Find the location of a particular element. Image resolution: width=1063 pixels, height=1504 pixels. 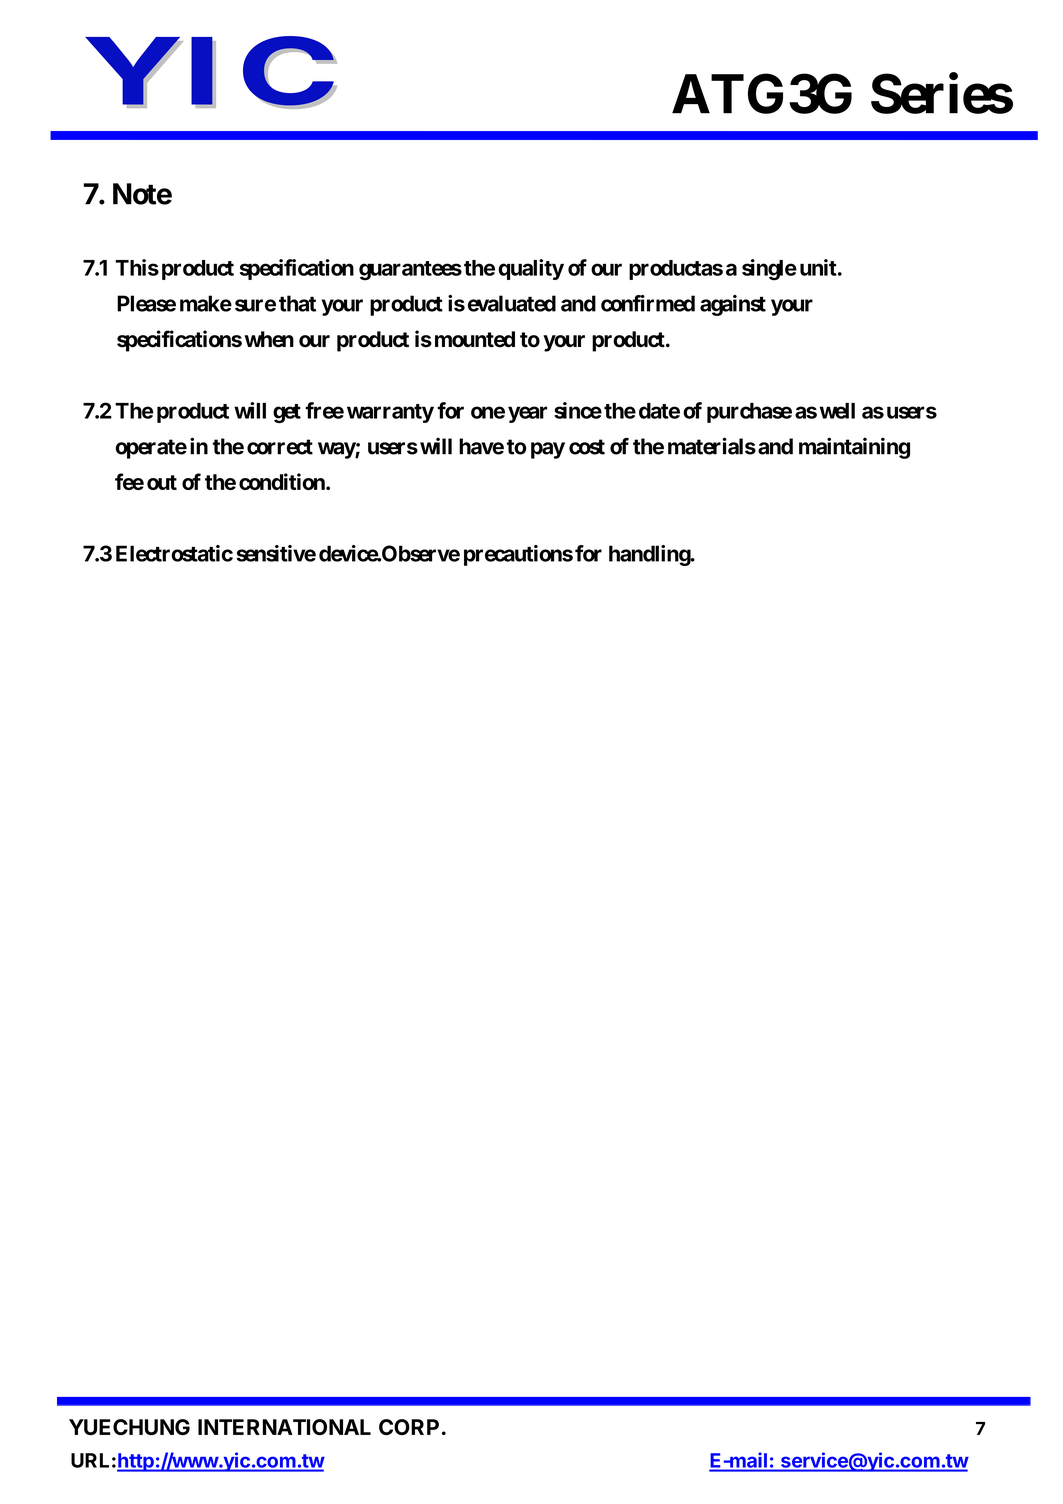

when is located at coordinates (269, 339).
